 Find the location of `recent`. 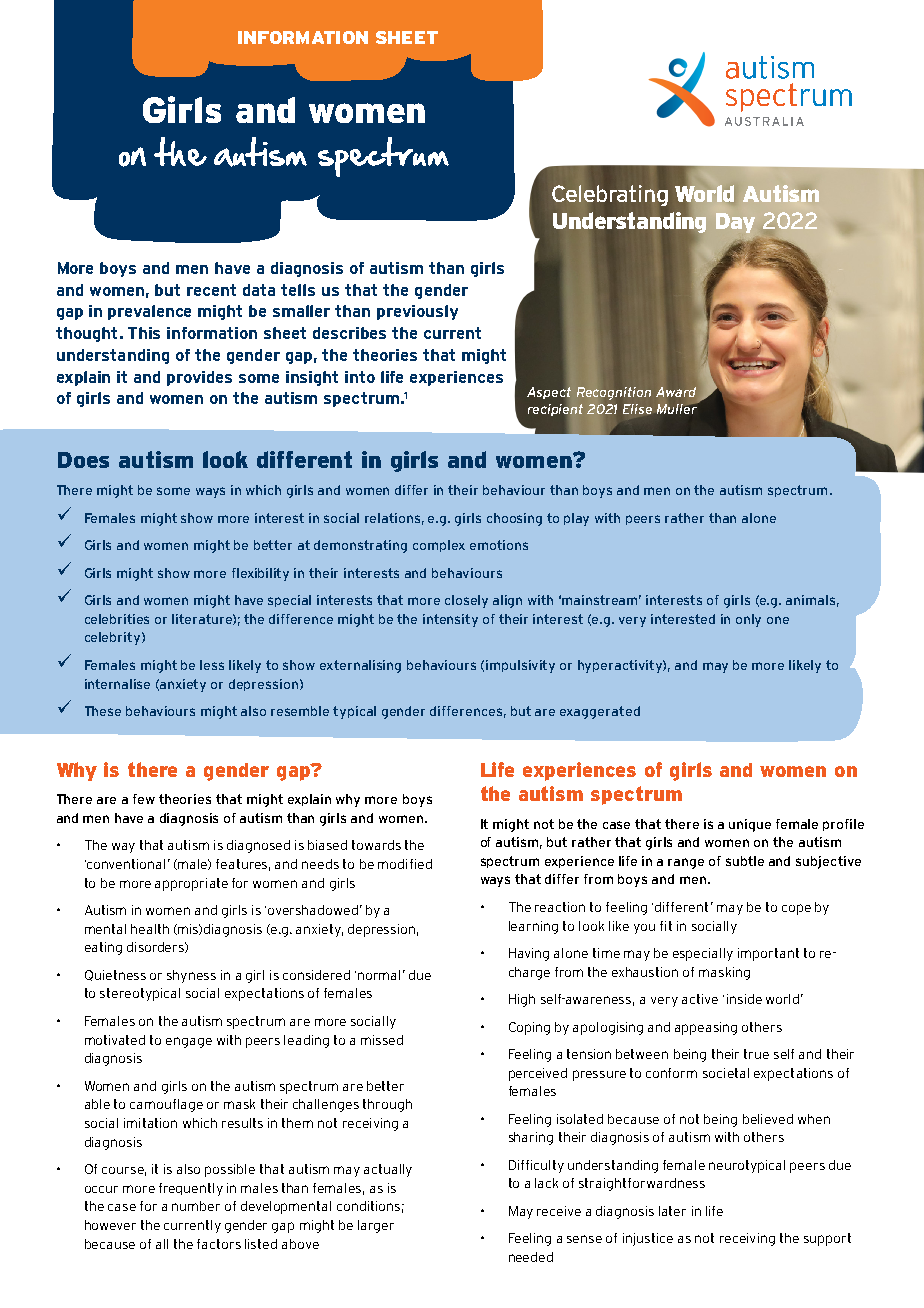

recent is located at coordinates (211, 290).
